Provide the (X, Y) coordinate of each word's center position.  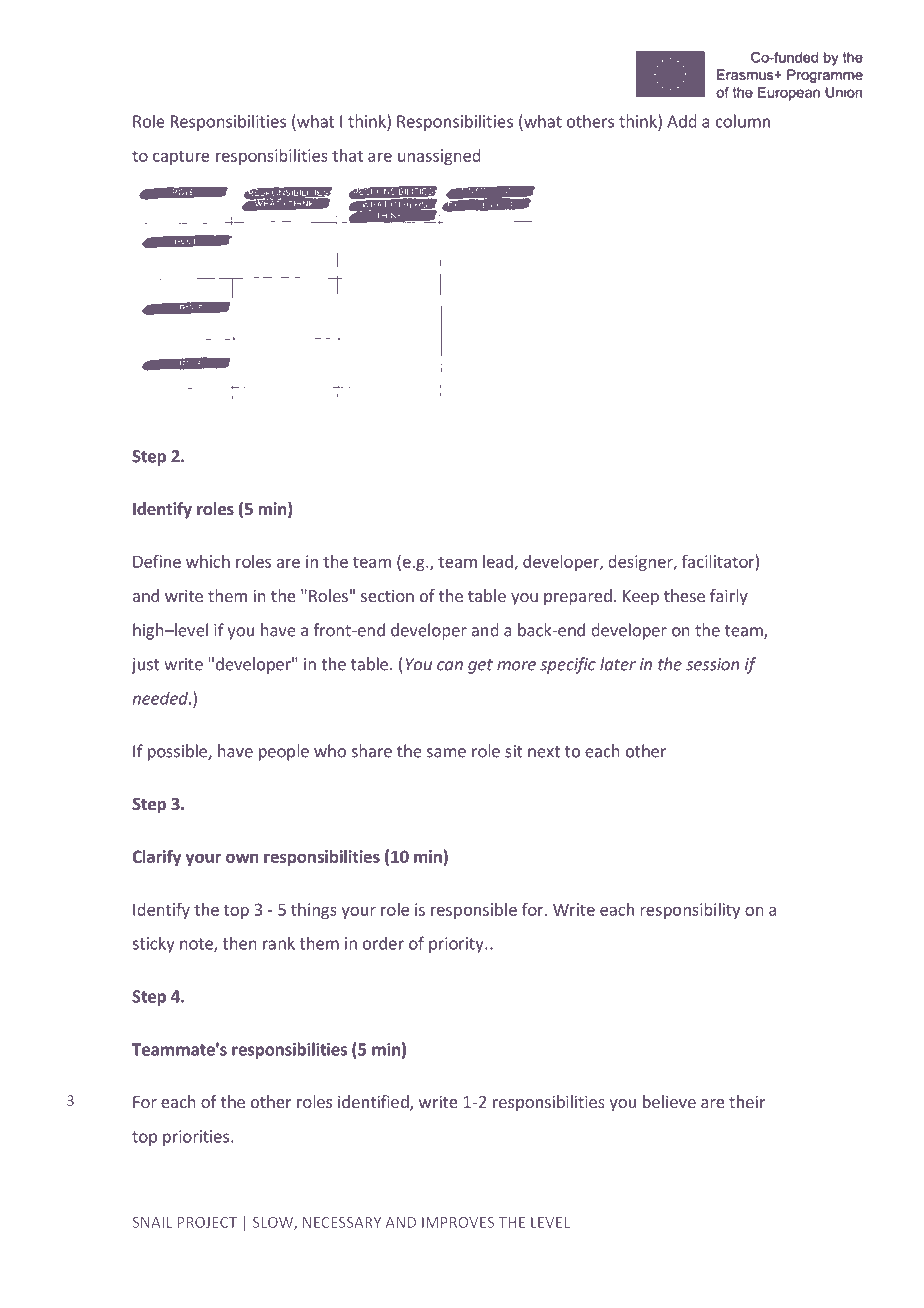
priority (457, 945)
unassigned (439, 157)
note (197, 945)
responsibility (690, 911)
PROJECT (207, 1222)
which (208, 561)
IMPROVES (458, 1222)
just (145, 666)
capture (181, 157)
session (713, 664)
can (450, 666)
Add (682, 121)
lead (499, 562)
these (684, 595)
